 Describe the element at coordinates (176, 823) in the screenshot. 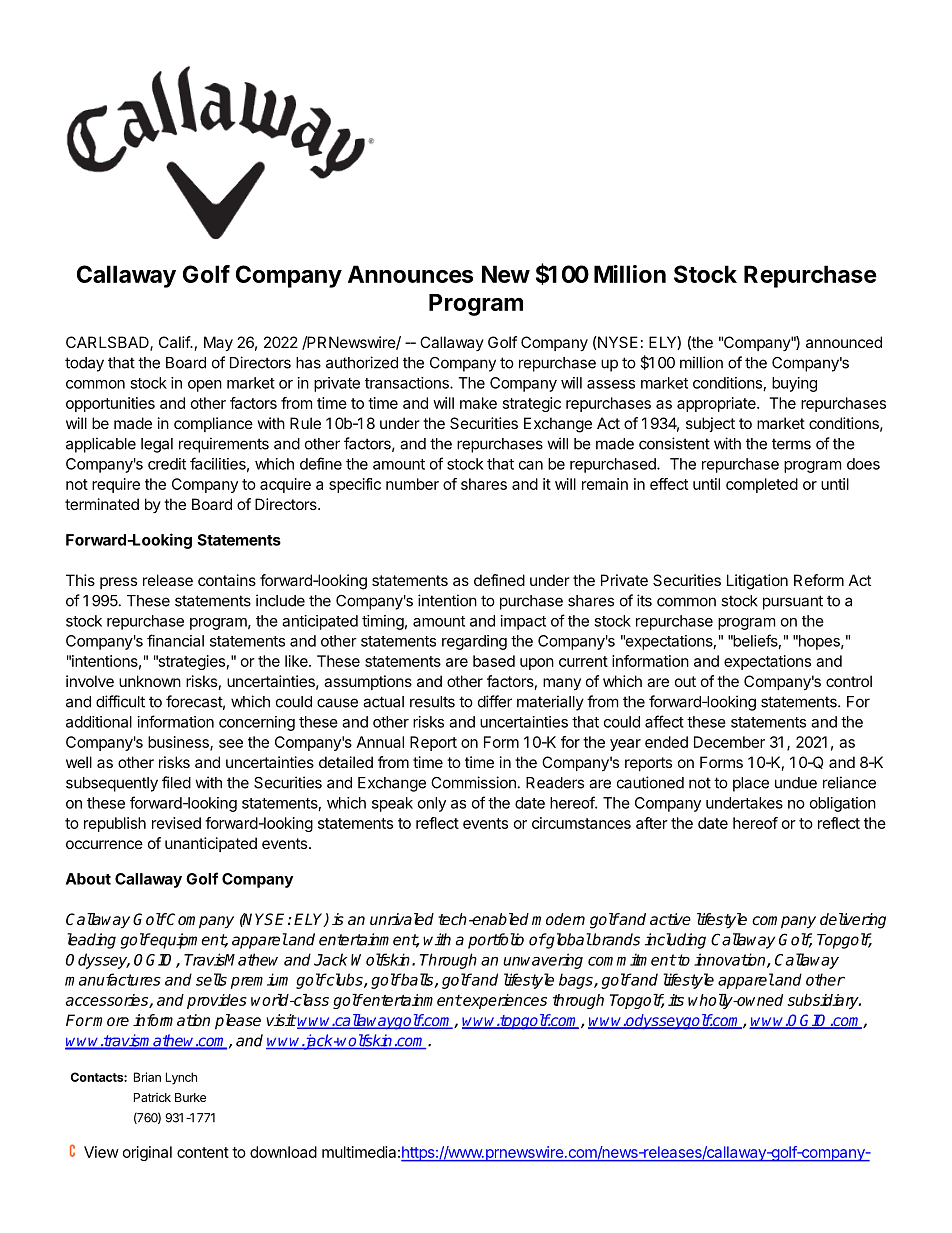

I see `revised` at that location.
